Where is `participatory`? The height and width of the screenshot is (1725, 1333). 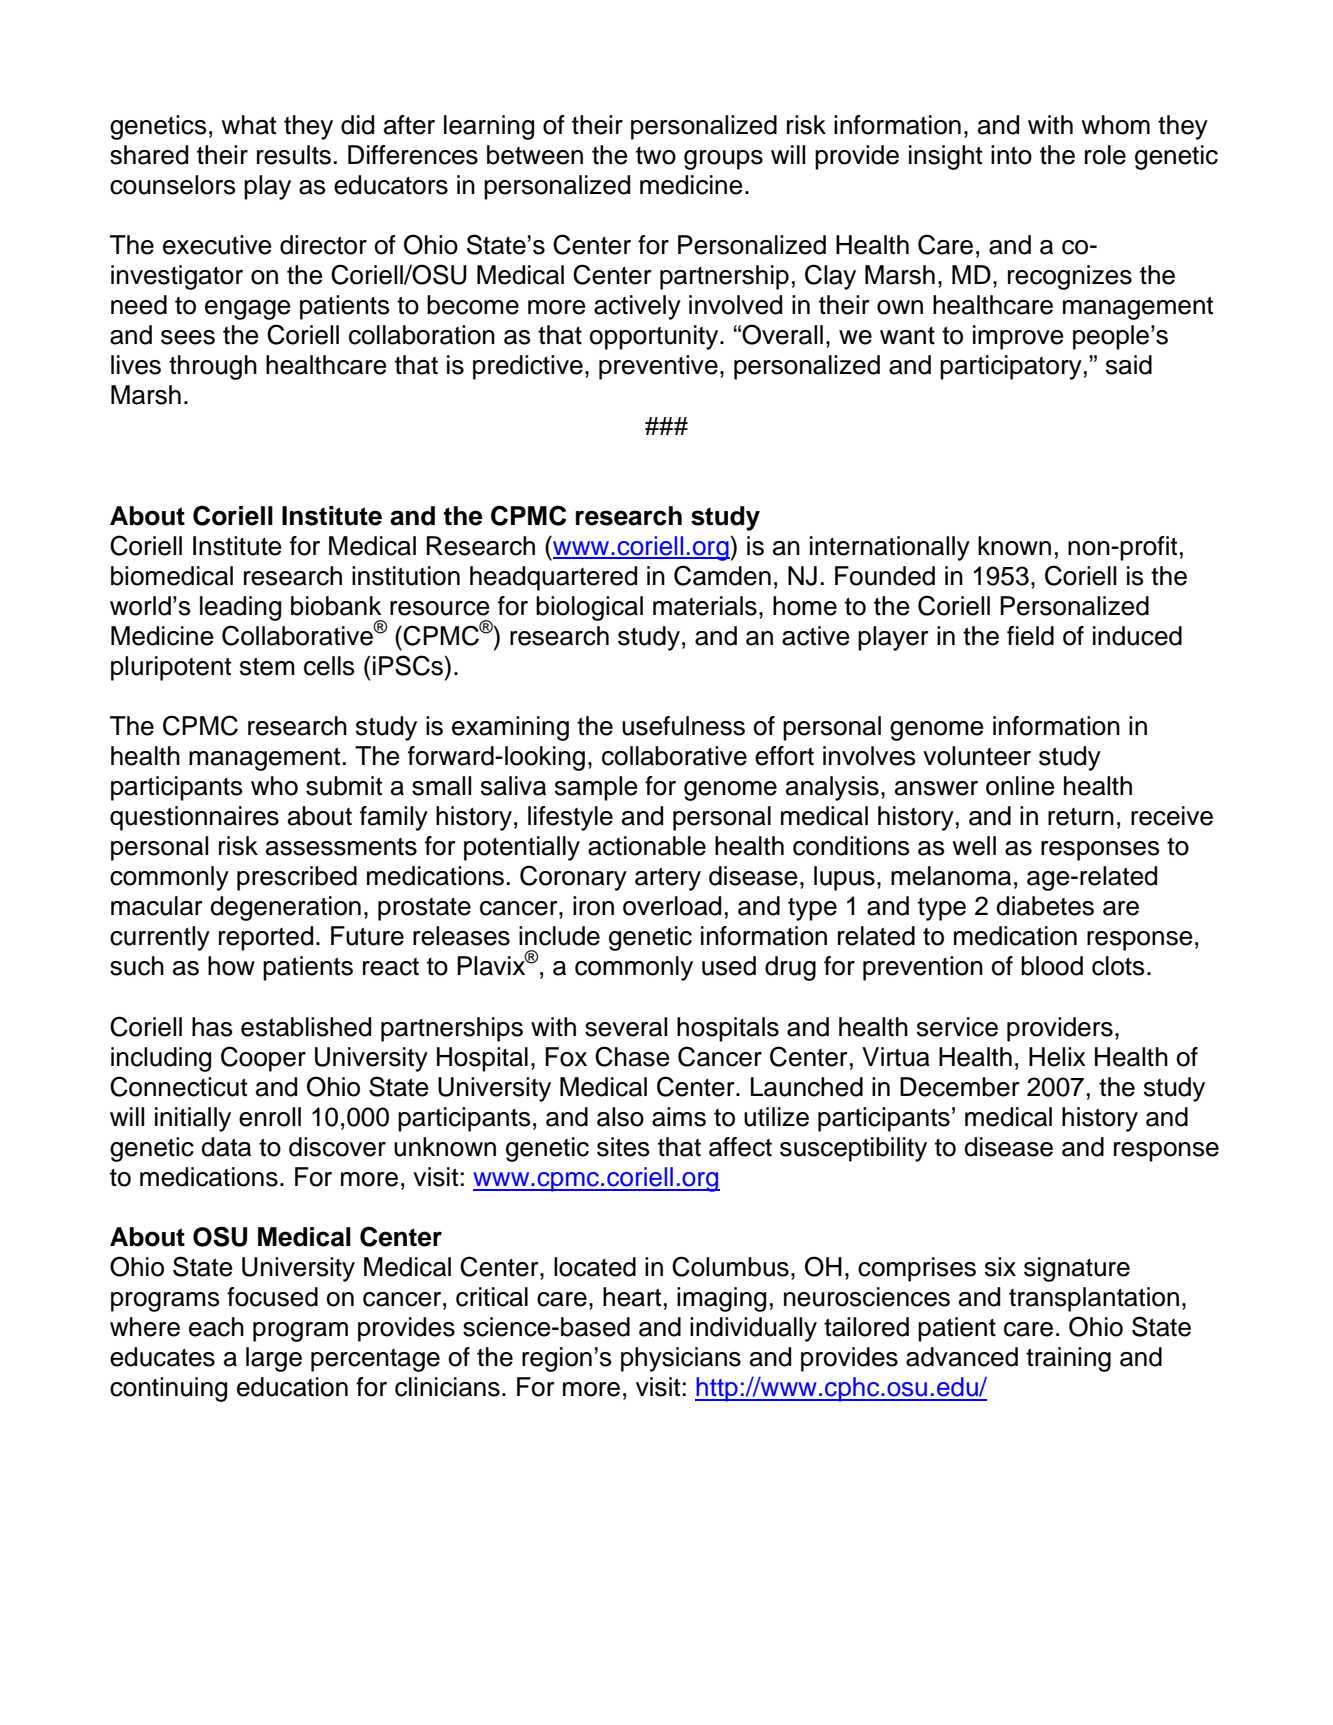
participatory is located at coordinates (1011, 367).
